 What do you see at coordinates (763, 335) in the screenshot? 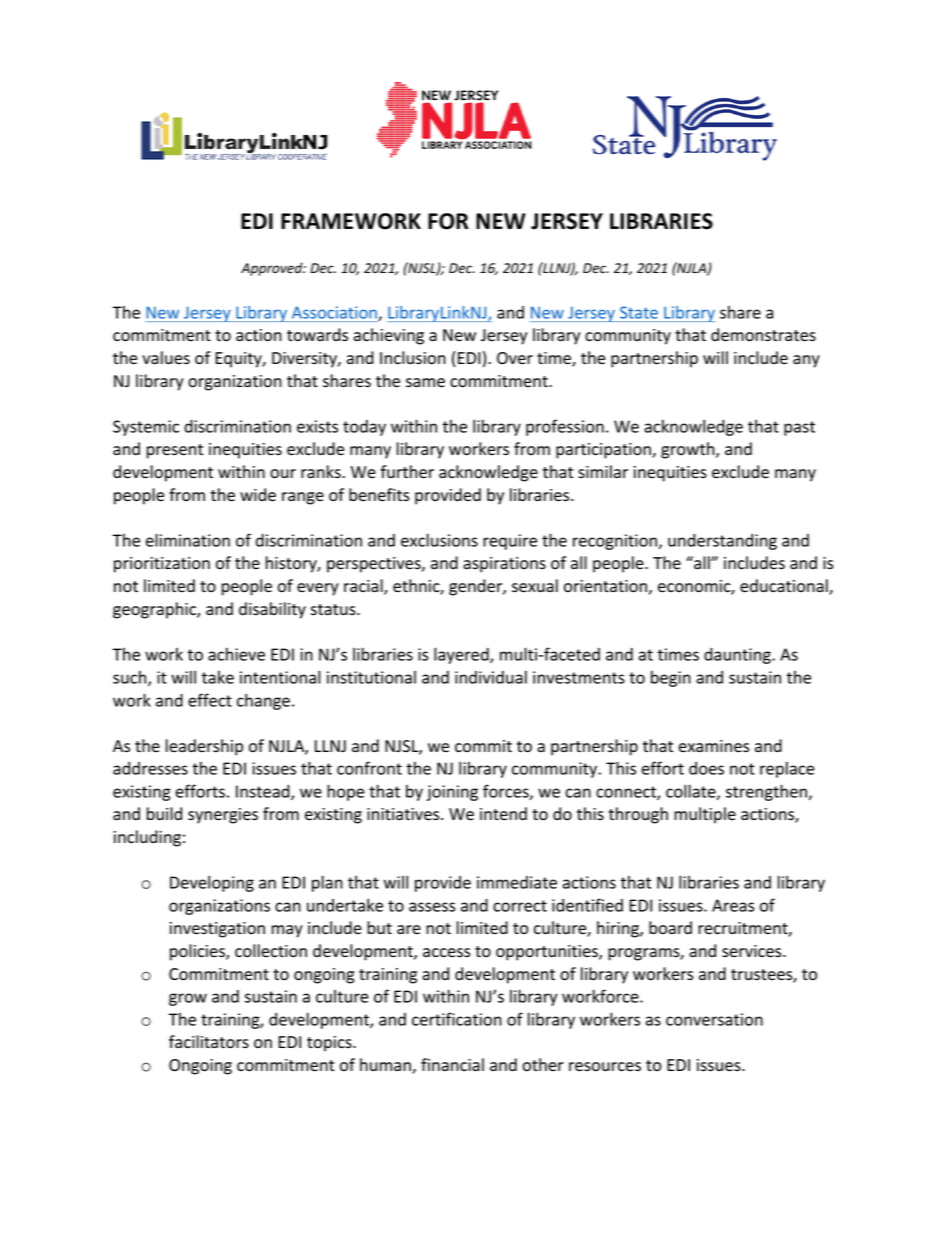
I see `demonstrates` at bounding box center [763, 335].
